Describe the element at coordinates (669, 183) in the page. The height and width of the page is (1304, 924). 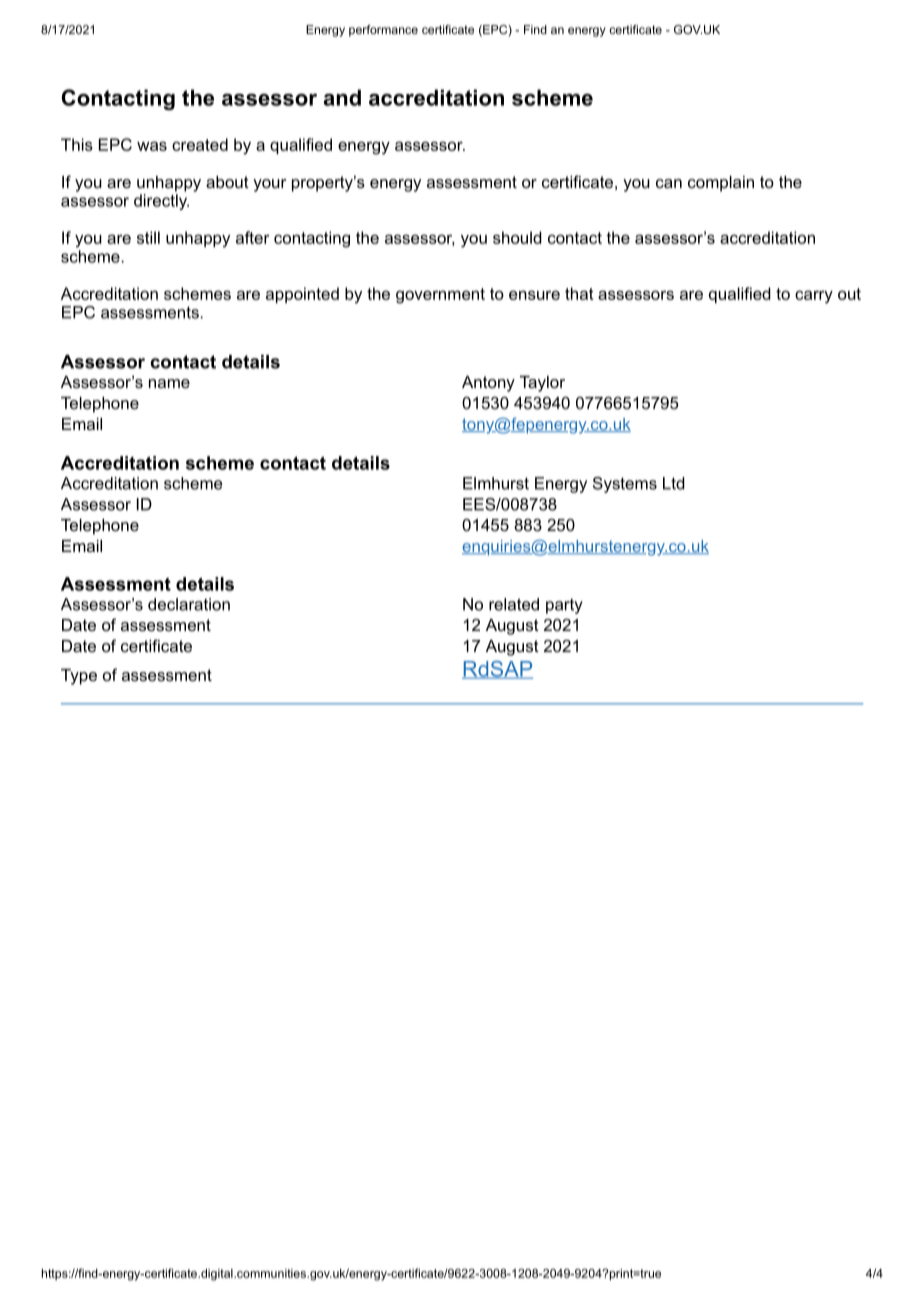
I see `can` at that location.
